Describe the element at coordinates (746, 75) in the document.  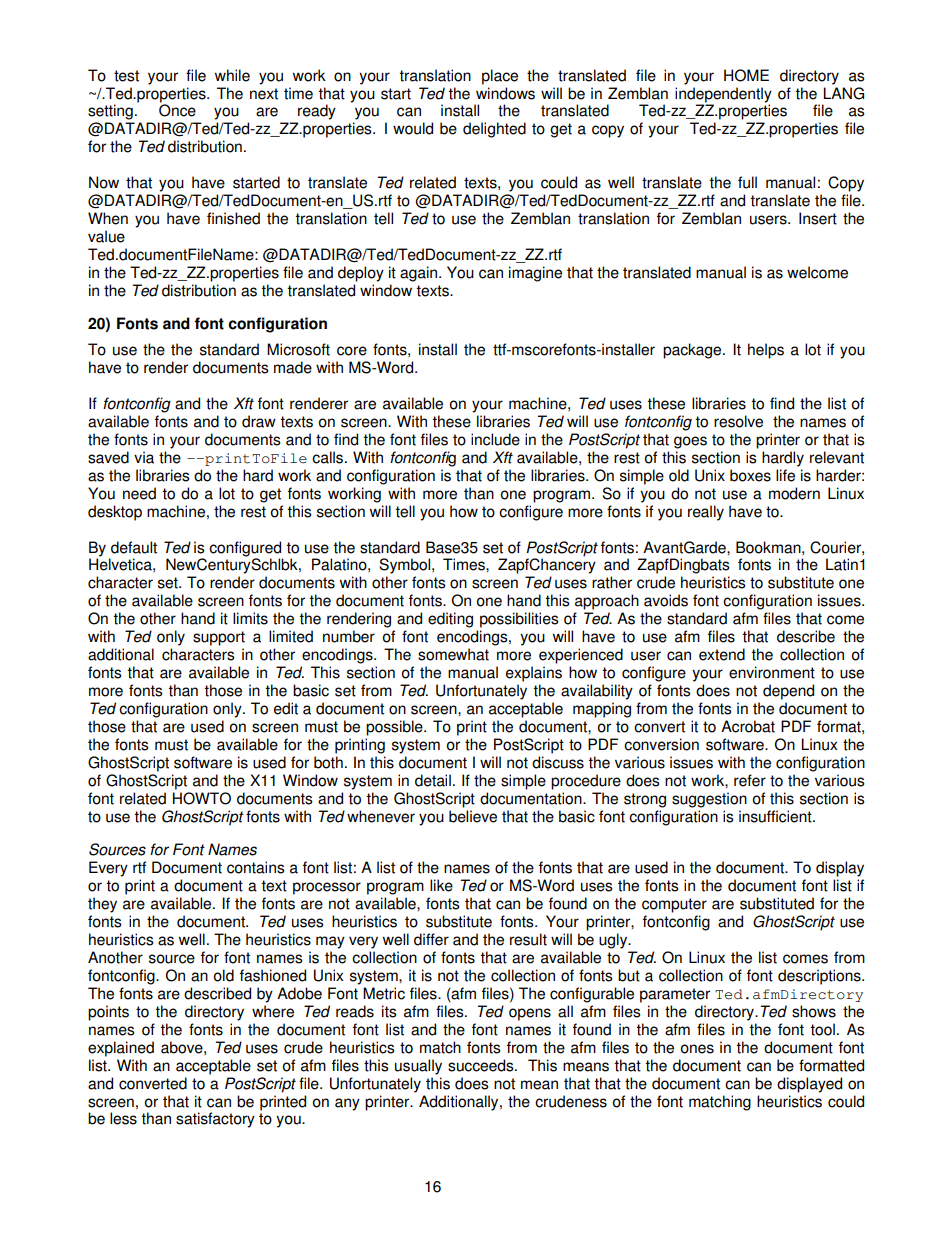
I see `HOME` at that location.
